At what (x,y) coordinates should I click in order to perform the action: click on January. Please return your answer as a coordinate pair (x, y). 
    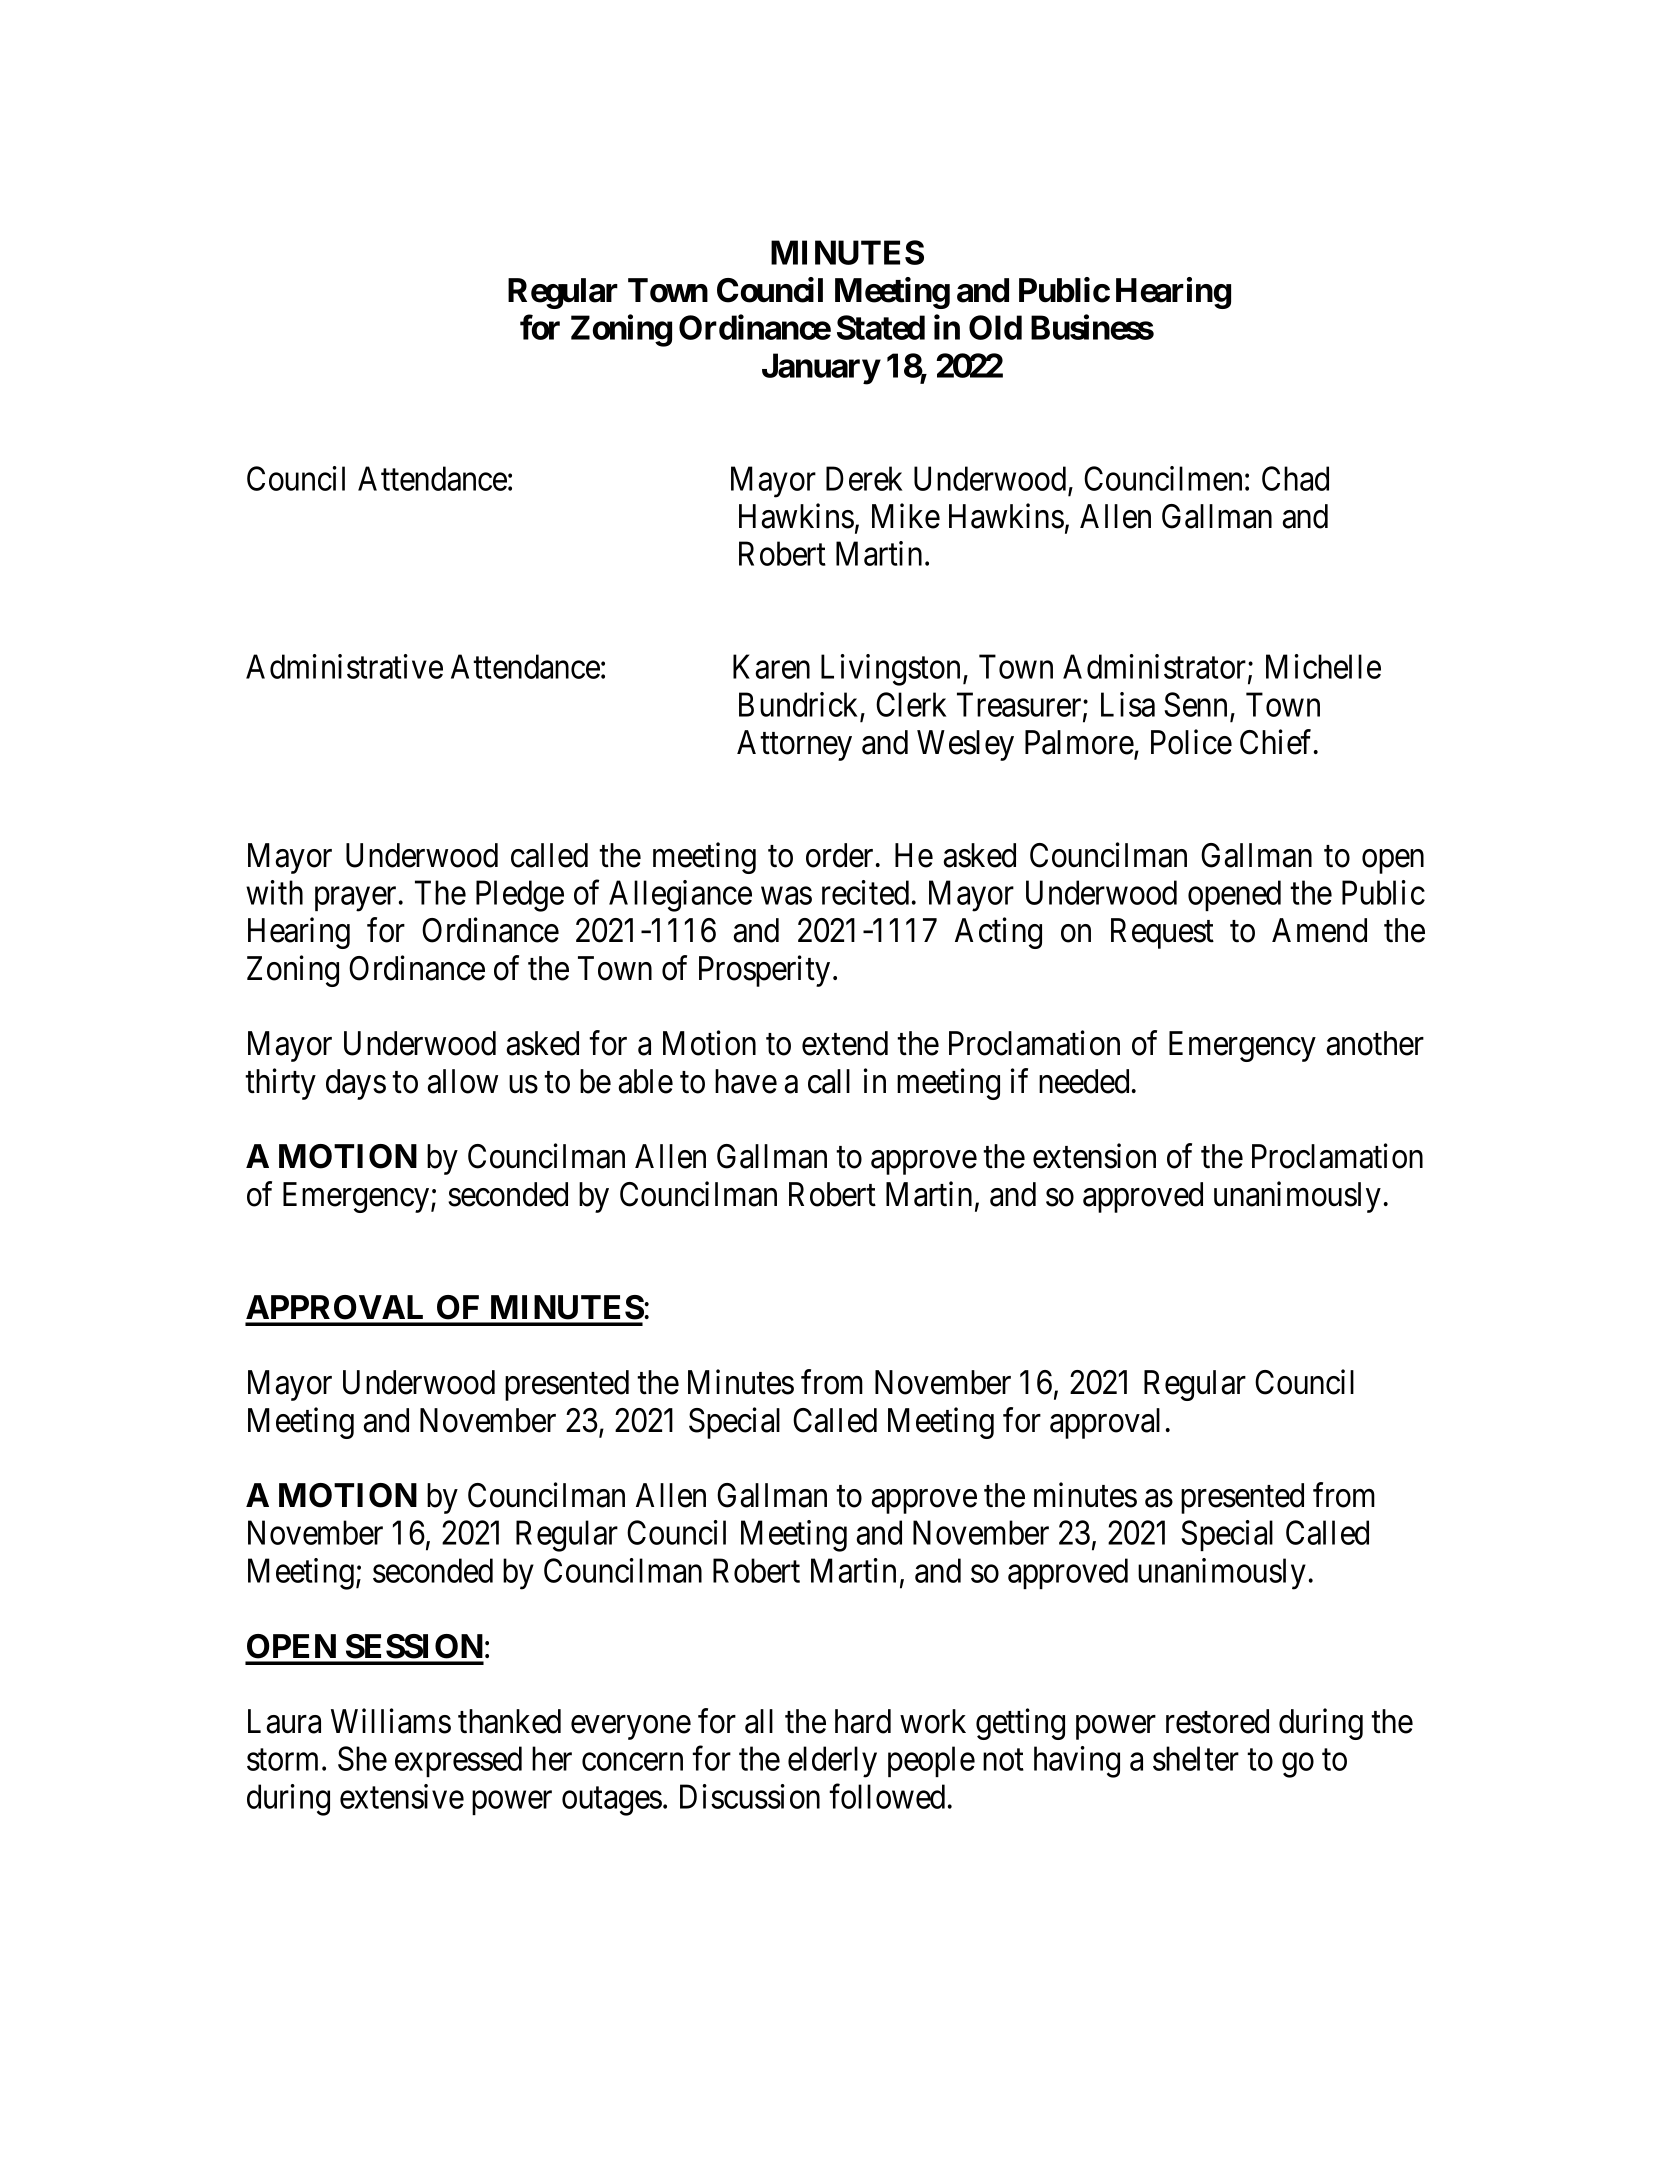
    Looking at the image, I should click on (821, 369).
